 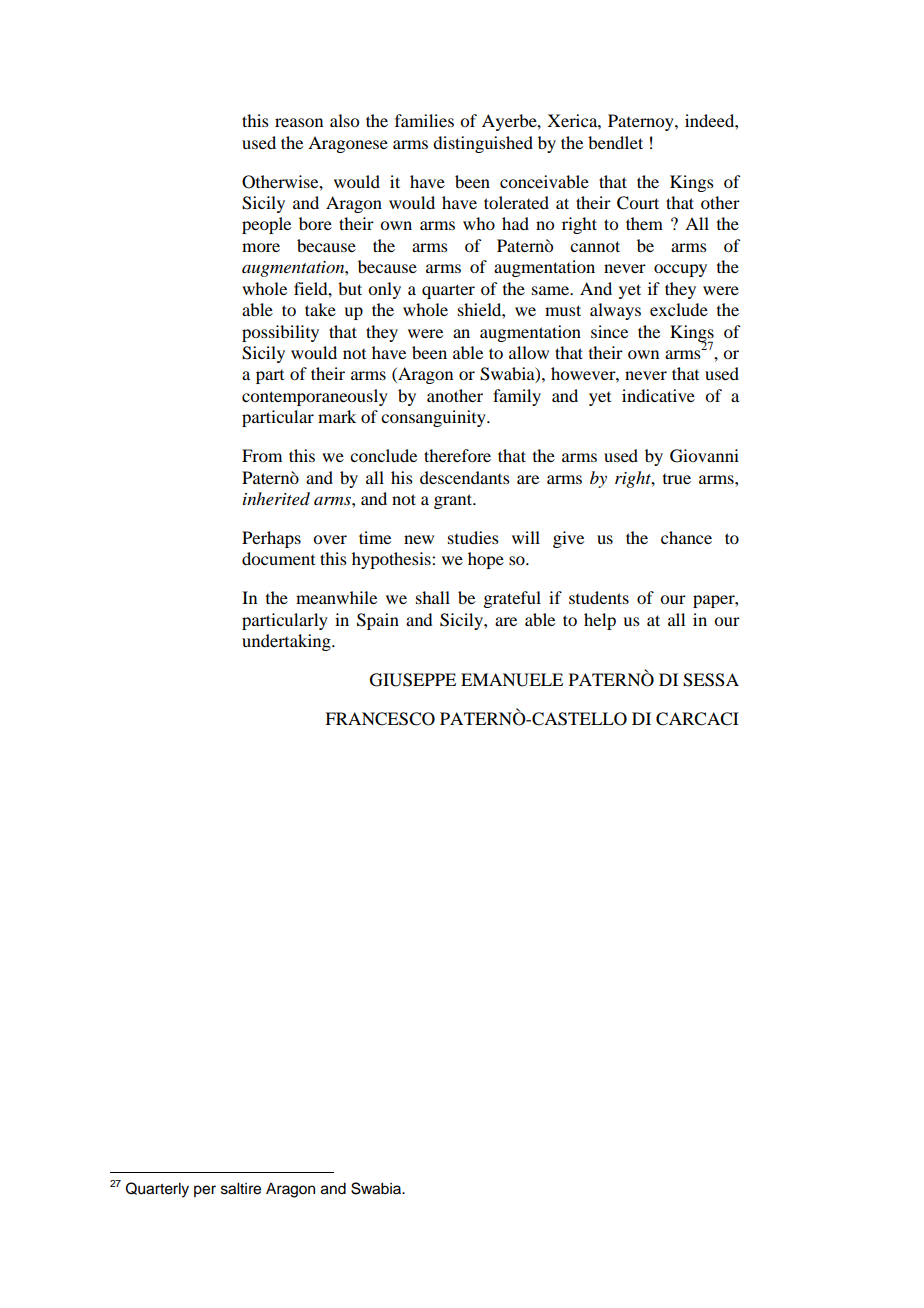 I want to click on reason, so click(x=299, y=122).
